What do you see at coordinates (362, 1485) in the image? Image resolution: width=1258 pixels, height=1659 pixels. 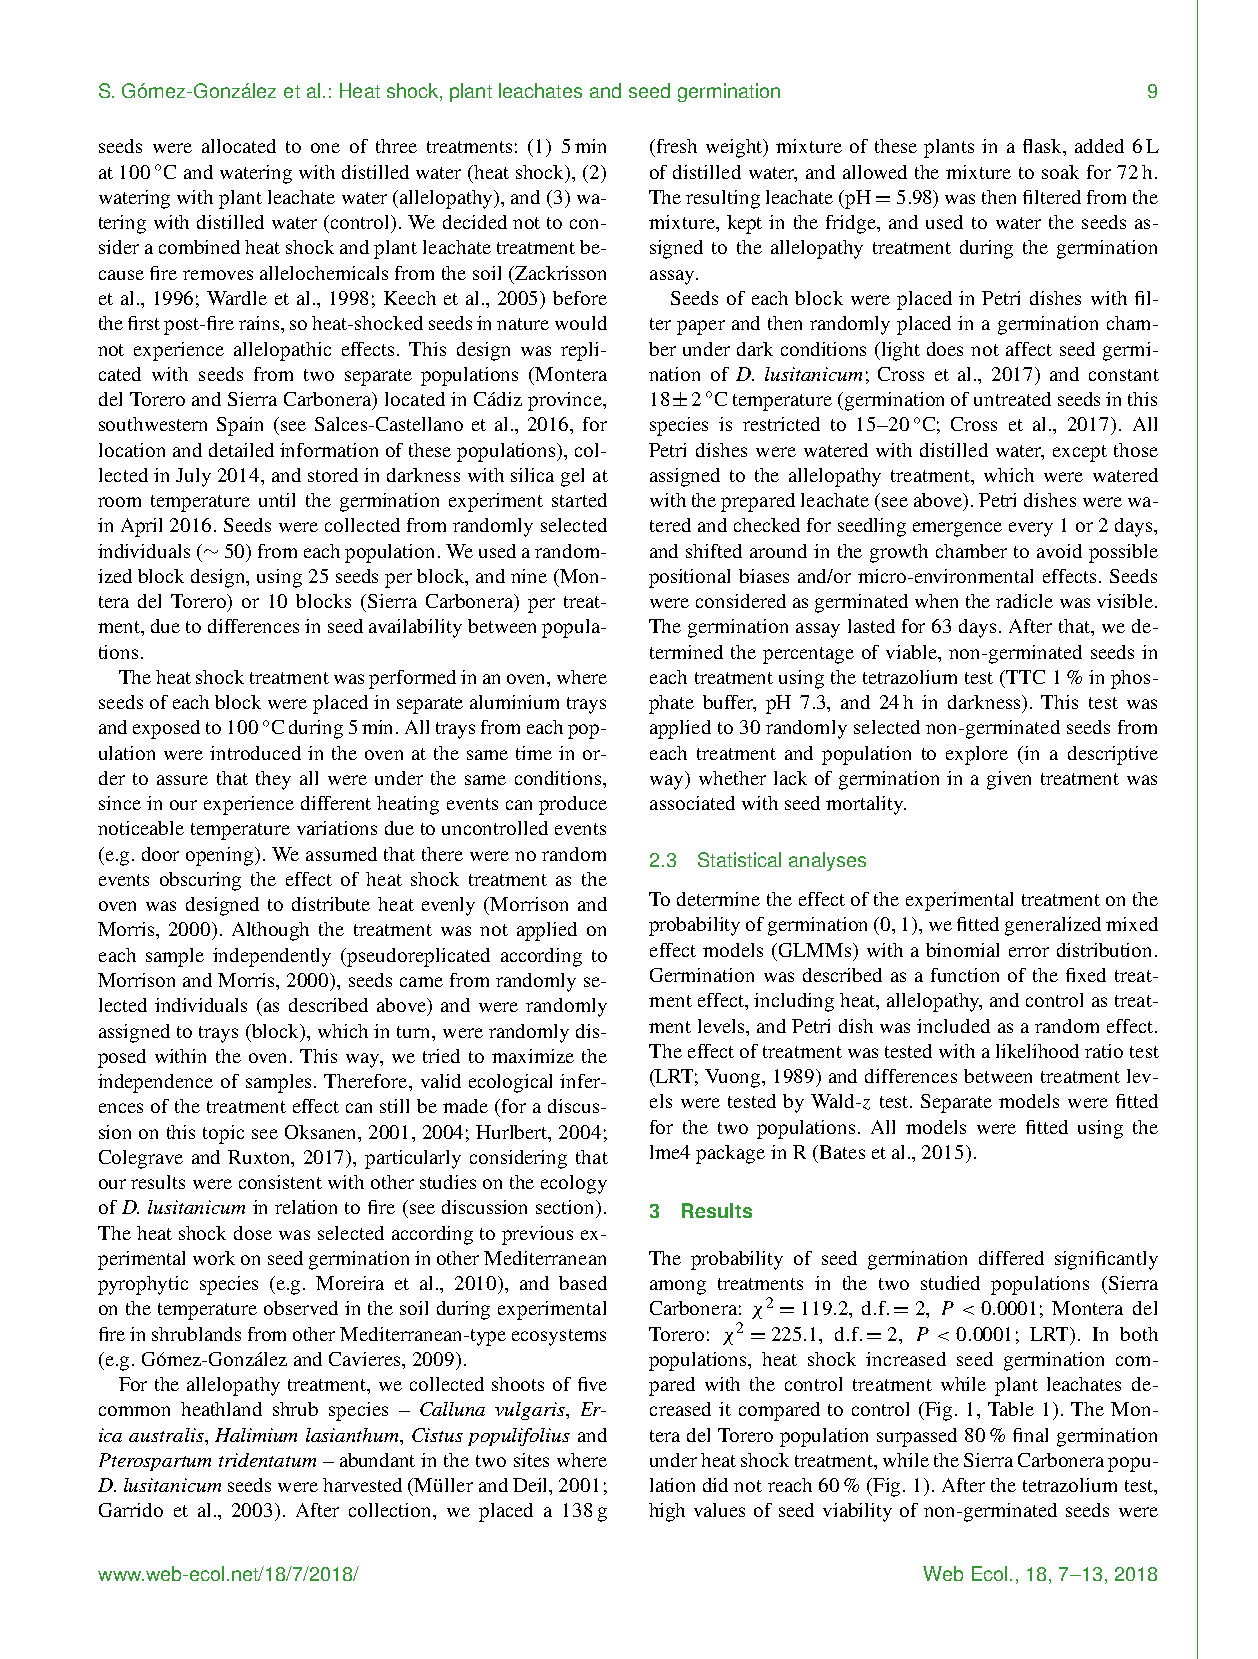 I see `harvested` at bounding box center [362, 1485].
